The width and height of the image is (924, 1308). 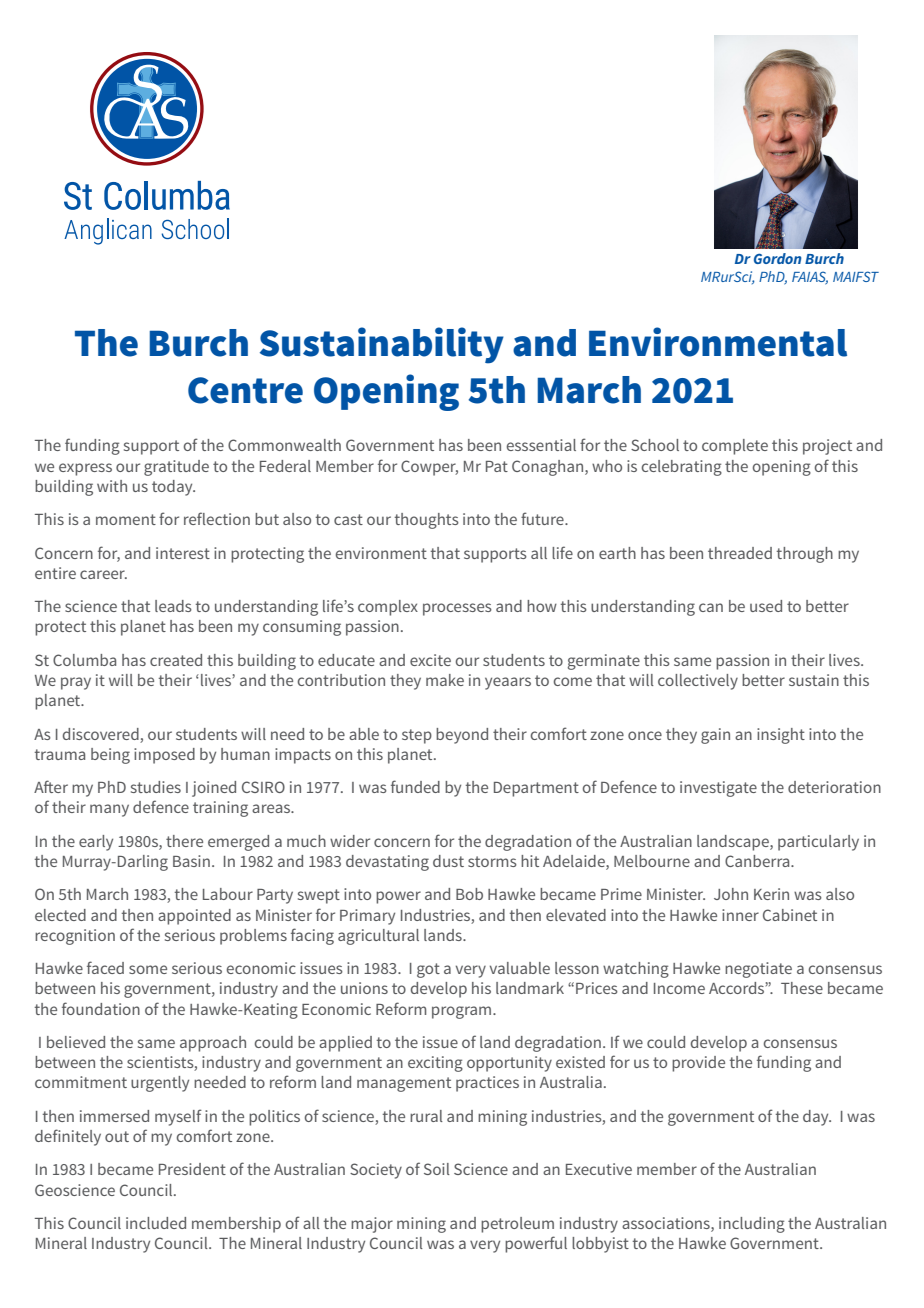 I want to click on Centre, so click(x=245, y=390).
